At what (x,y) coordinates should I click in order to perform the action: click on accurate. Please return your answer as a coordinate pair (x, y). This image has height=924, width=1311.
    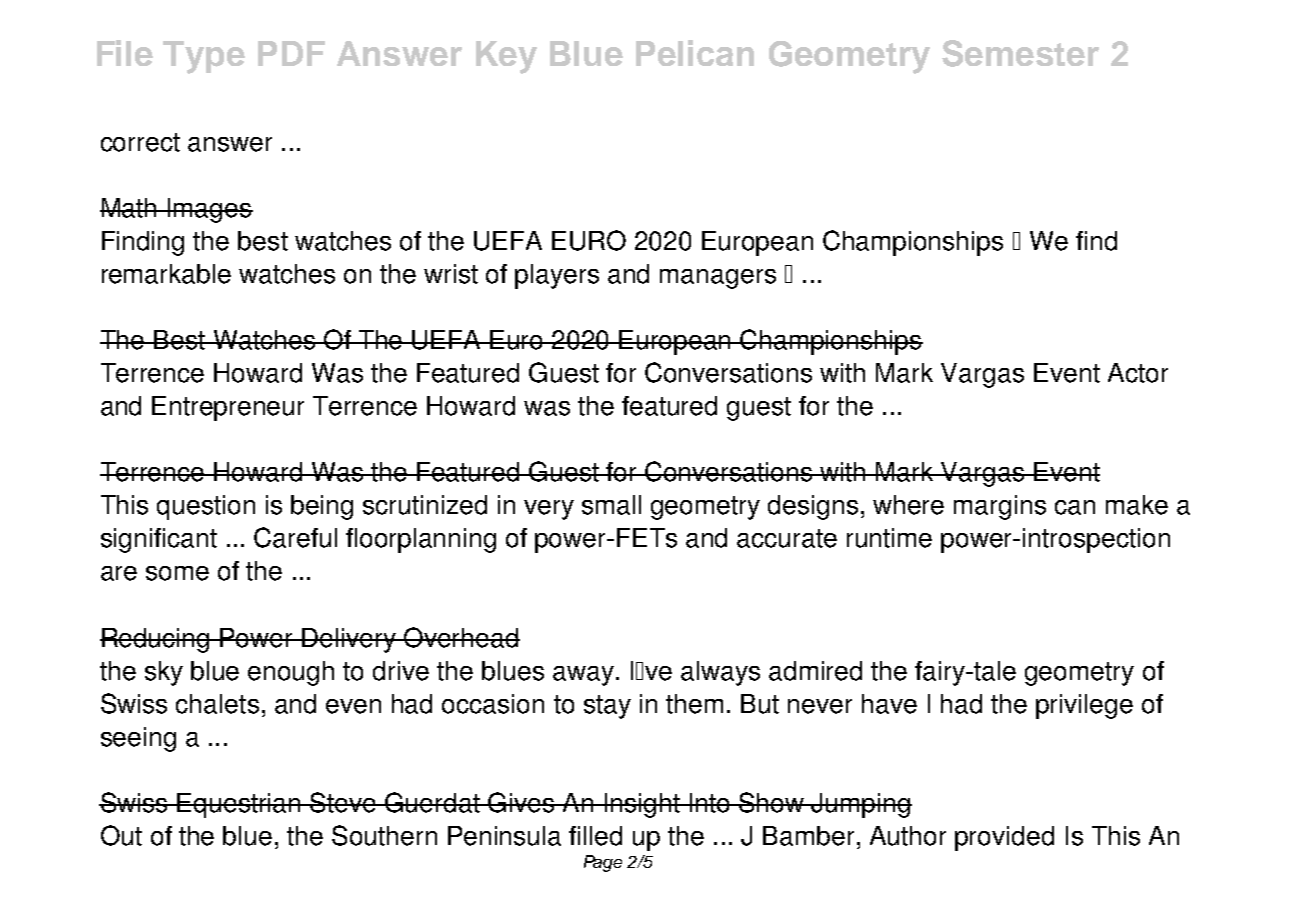
    Looking at the image, I should click on (787, 538).
